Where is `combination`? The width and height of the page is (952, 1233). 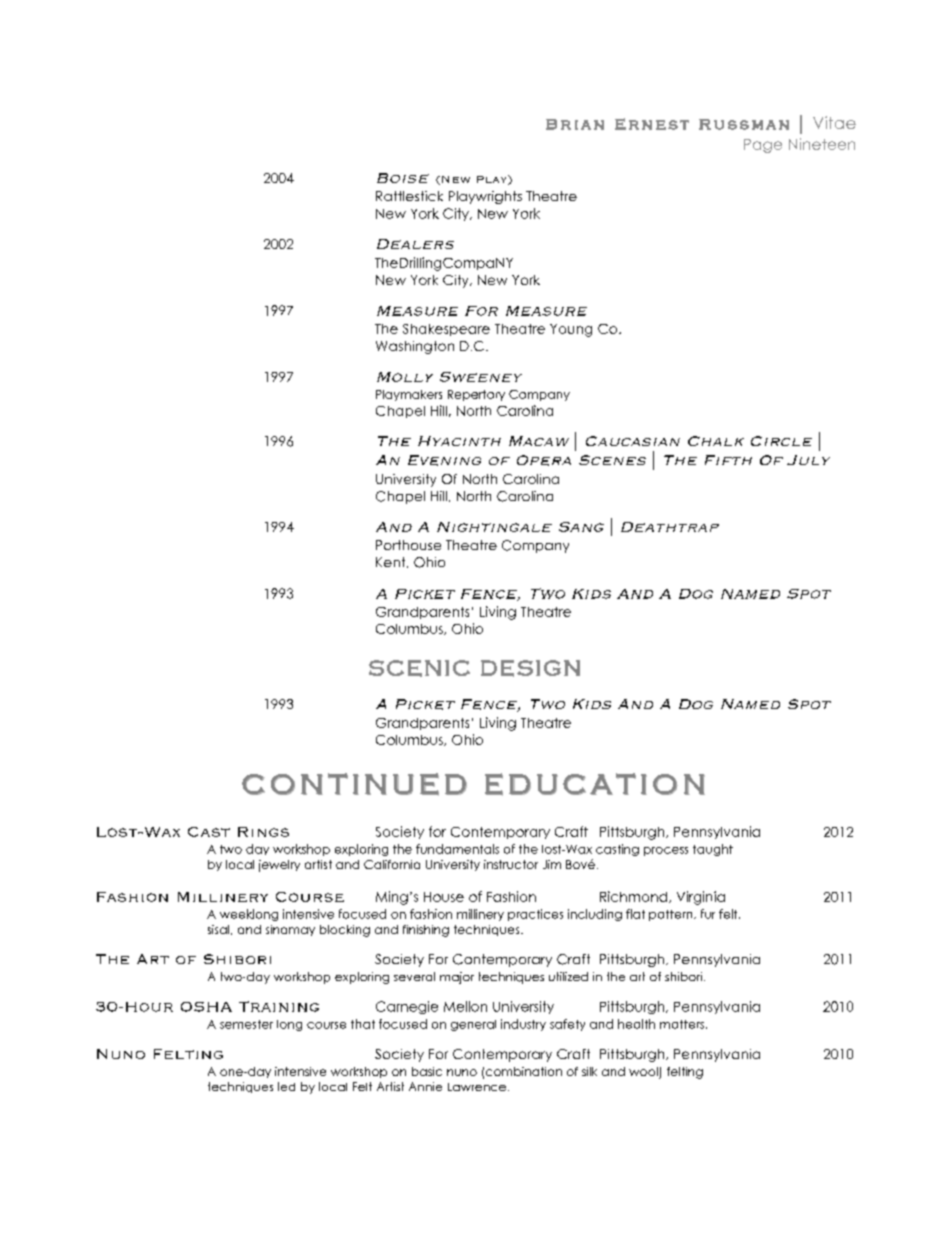 combination is located at coordinates (524, 1071).
